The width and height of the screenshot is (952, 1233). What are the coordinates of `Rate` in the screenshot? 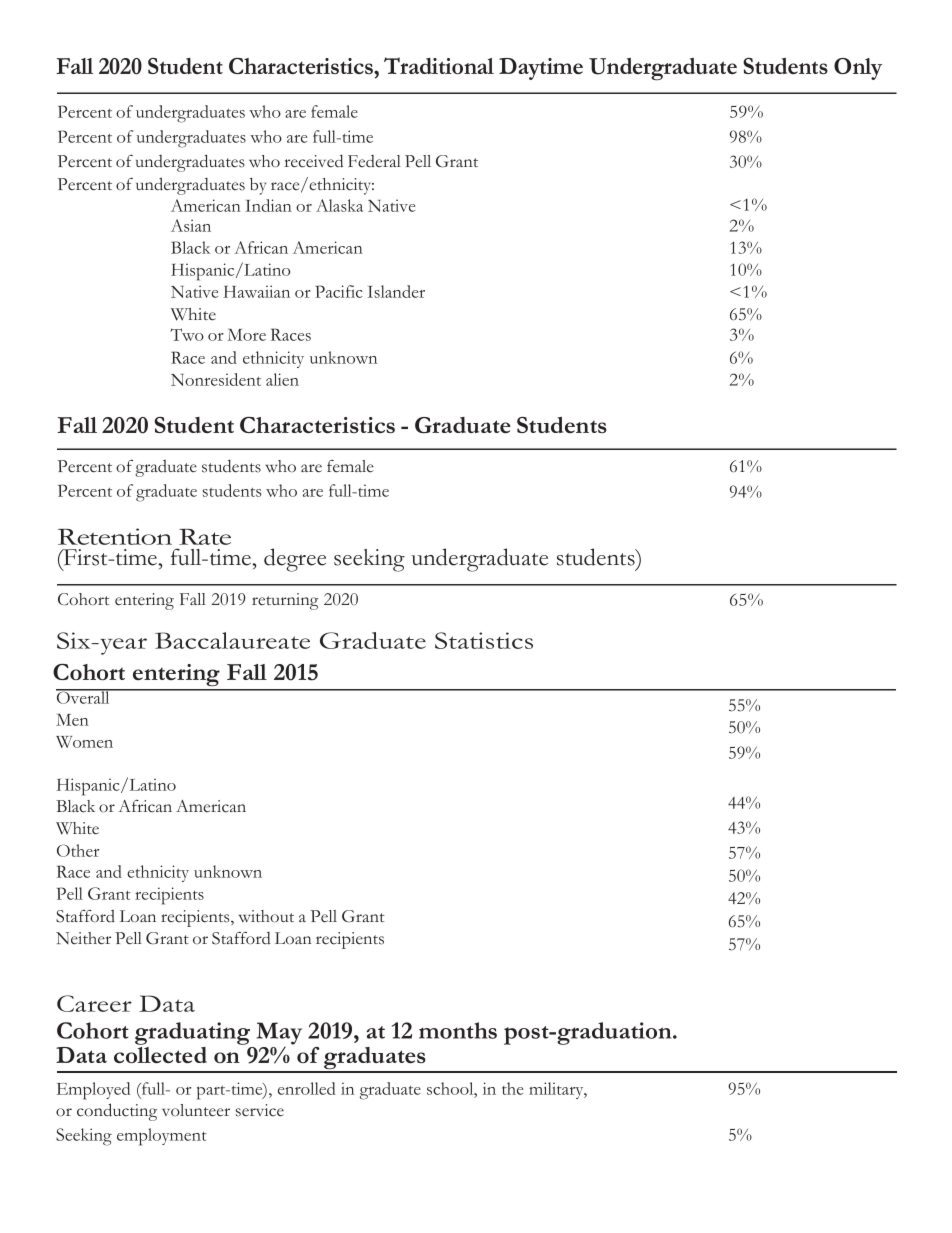 It's located at (205, 537).
